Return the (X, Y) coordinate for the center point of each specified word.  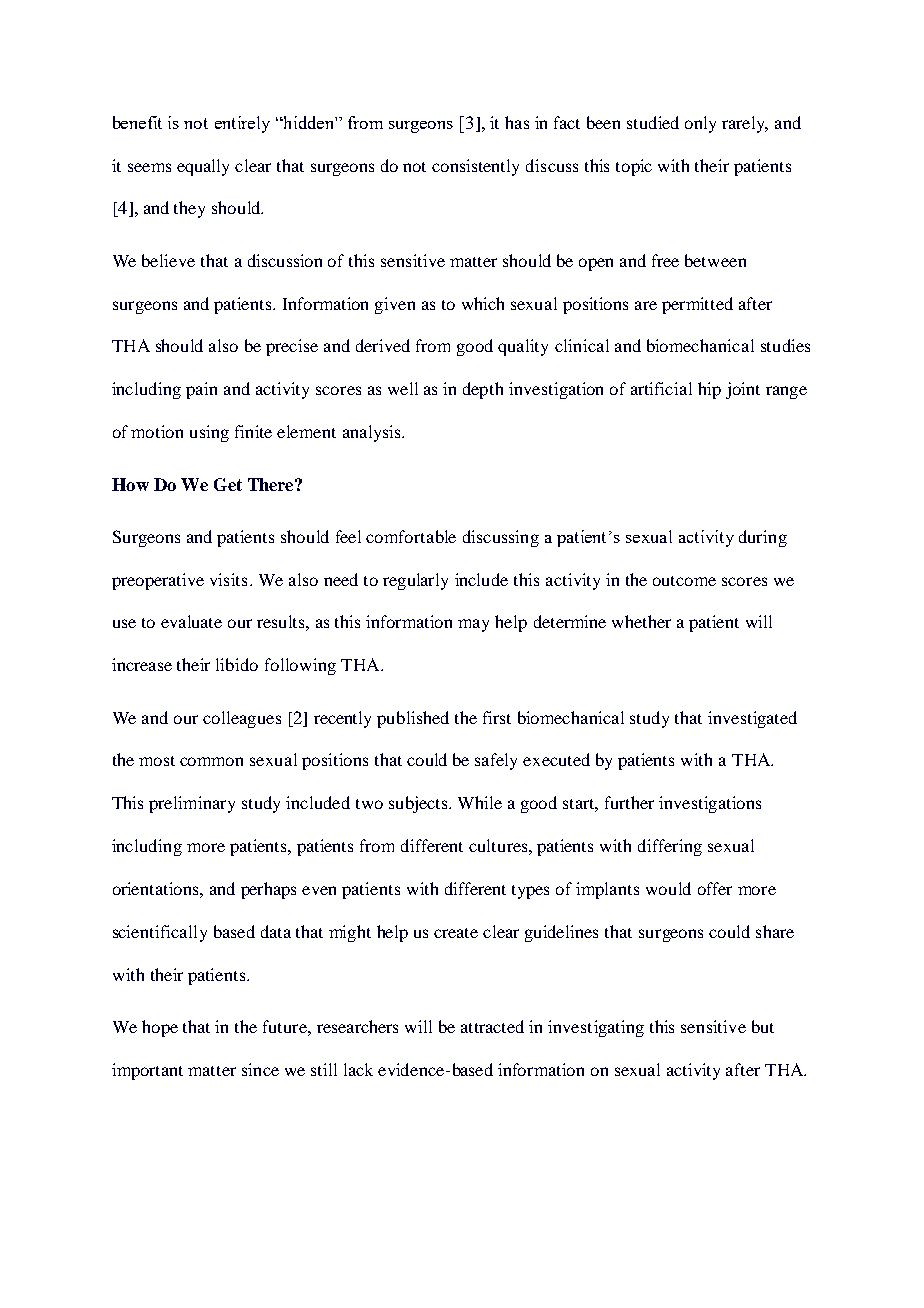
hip (709, 390)
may (473, 625)
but (763, 1026)
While (480, 802)
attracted (492, 1026)
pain (201, 390)
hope (160, 1028)
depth (483, 390)
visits (228, 579)
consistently (475, 167)
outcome (684, 581)
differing (670, 847)
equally (203, 167)
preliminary (192, 804)
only (700, 124)
